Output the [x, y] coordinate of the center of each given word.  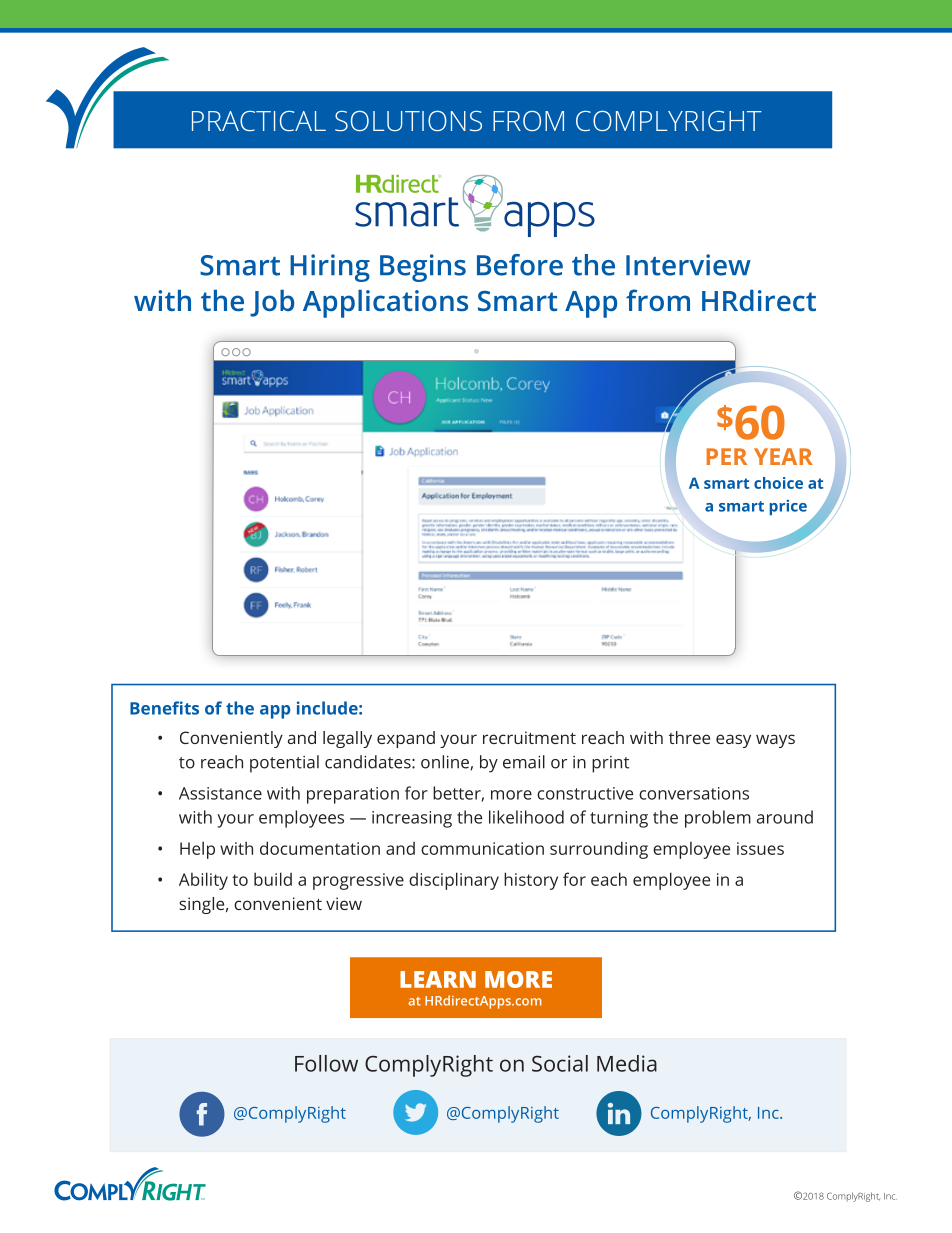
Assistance [220, 793]
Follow [326, 1063]
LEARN [438, 979]
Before [520, 265]
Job [272, 303]
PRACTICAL [259, 121]
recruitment [529, 737]
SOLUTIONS [408, 121]
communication [482, 848]
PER [726, 456]
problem [718, 819]
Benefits [164, 708]
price [788, 507]
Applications [385, 304]
